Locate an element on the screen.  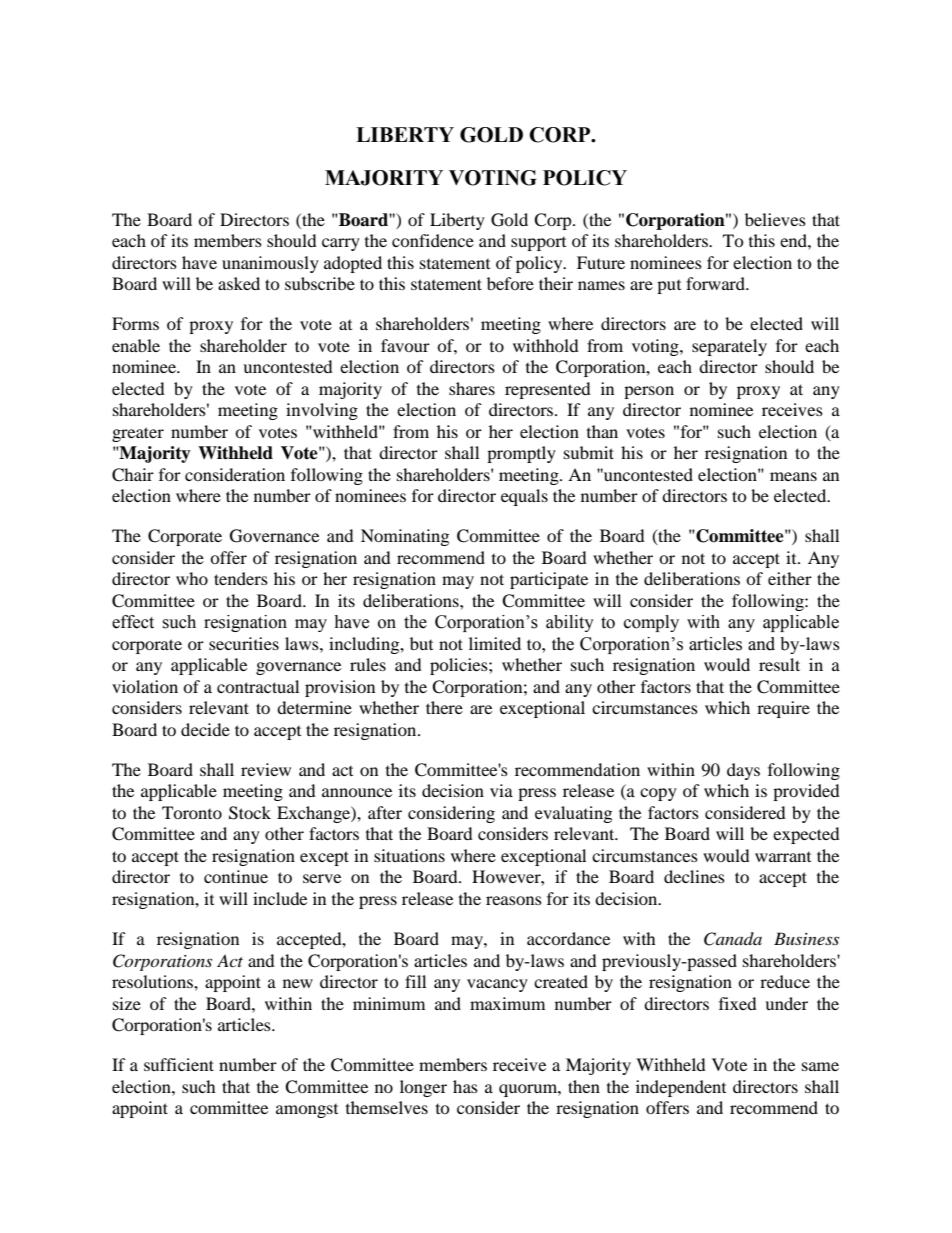
policies is located at coordinates (460, 666).
